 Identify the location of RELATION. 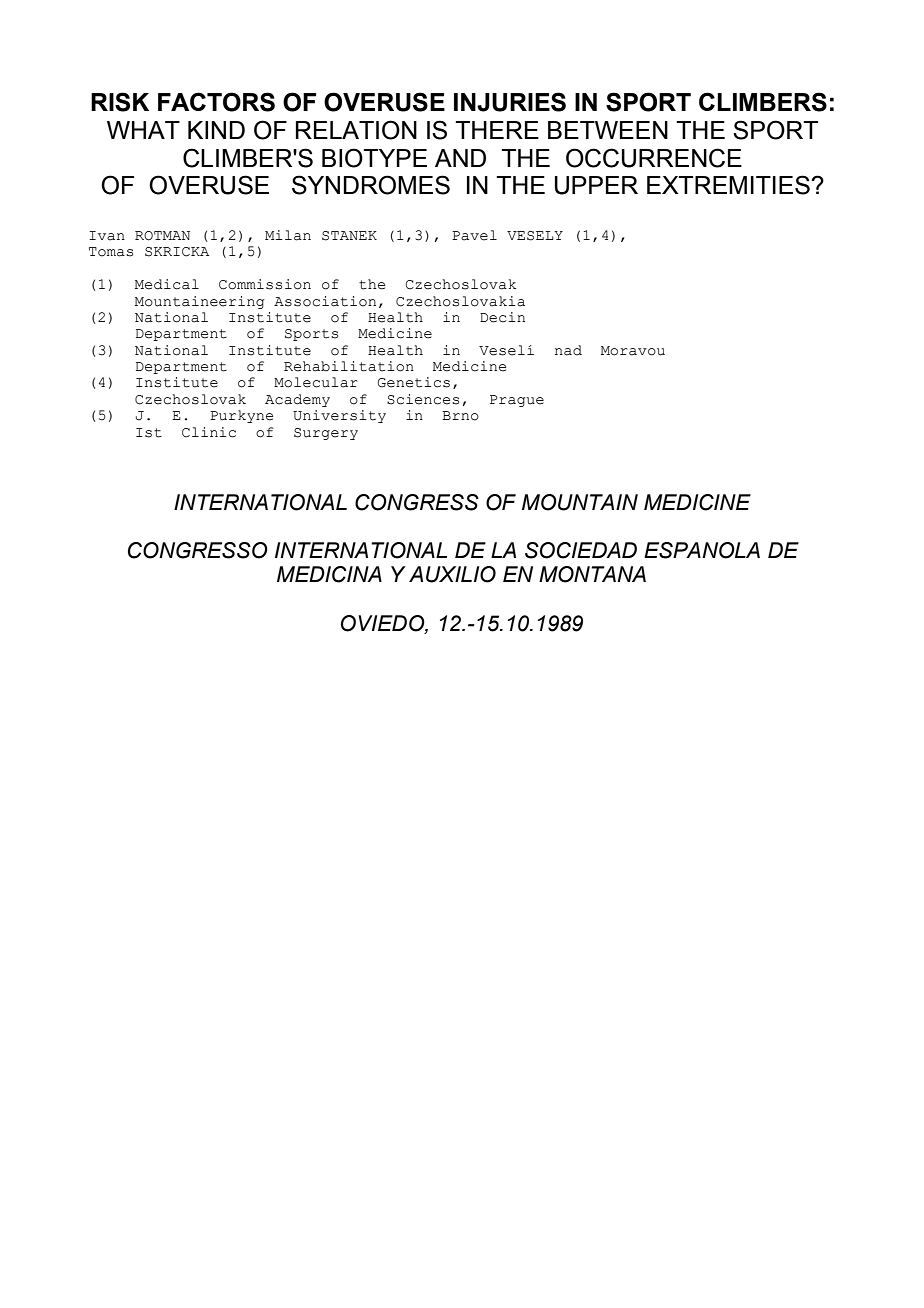
(356, 130).
